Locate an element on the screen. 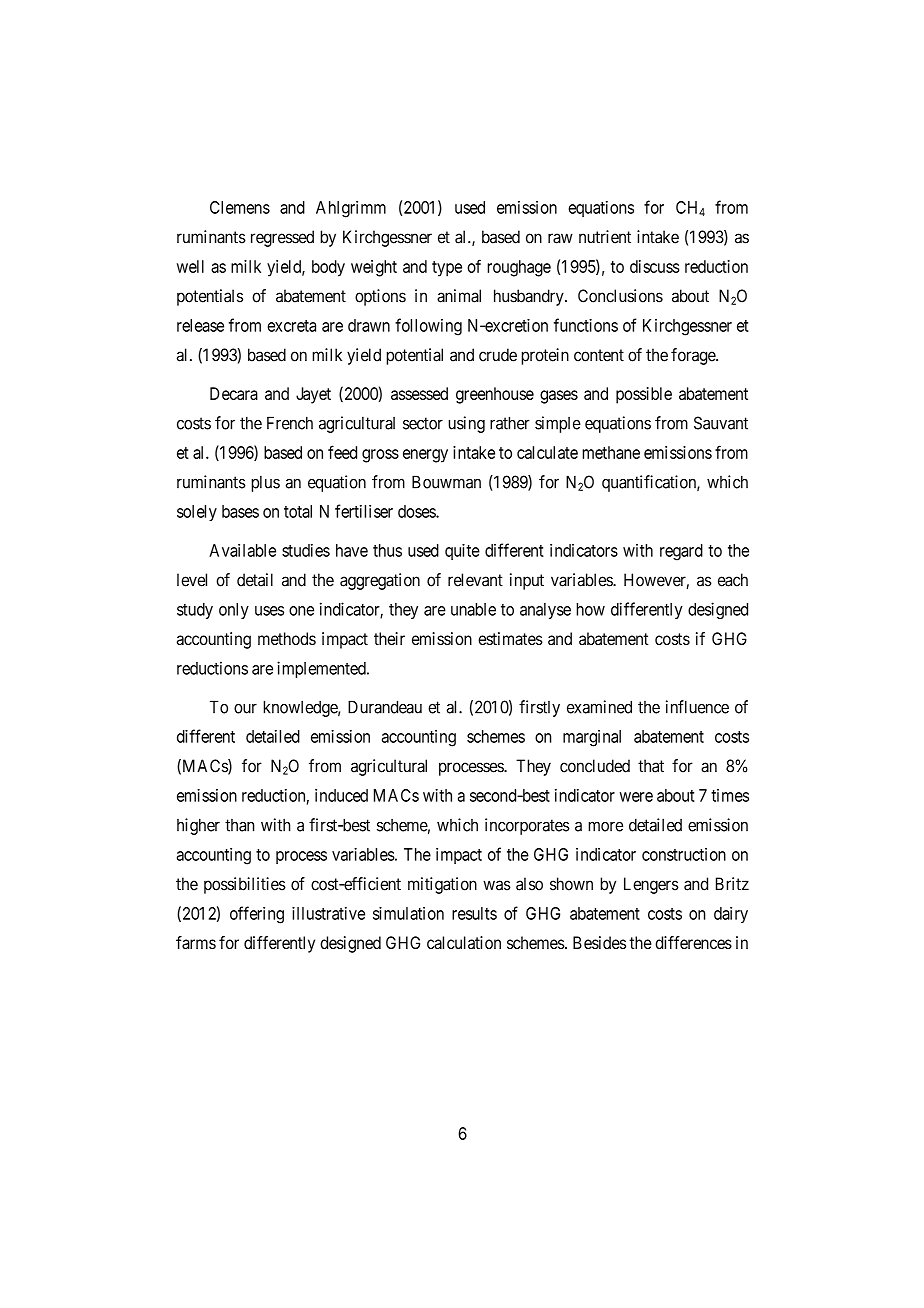 The width and height of the screenshot is (924, 1308). influence is located at coordinates (697, 707).
